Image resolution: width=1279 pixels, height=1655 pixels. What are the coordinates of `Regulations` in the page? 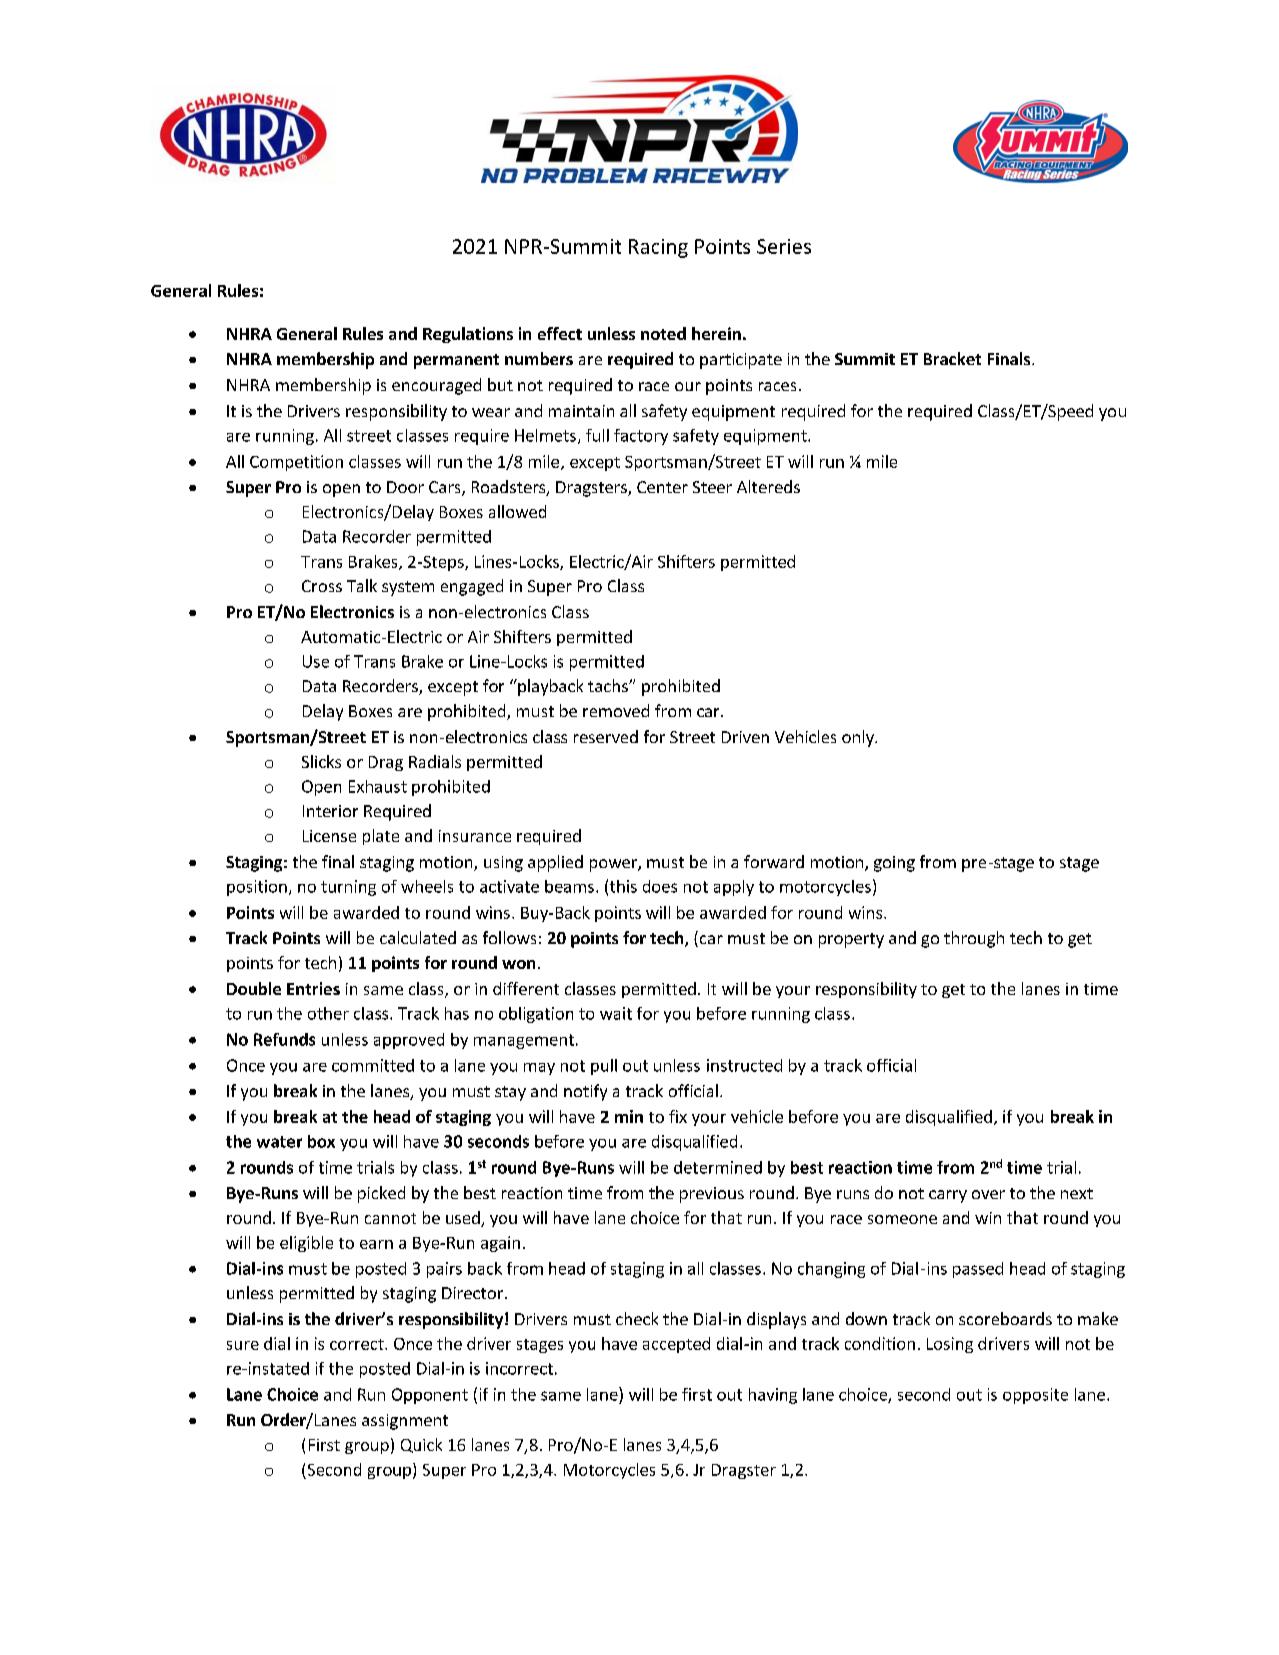 It's located at (468, 335).
